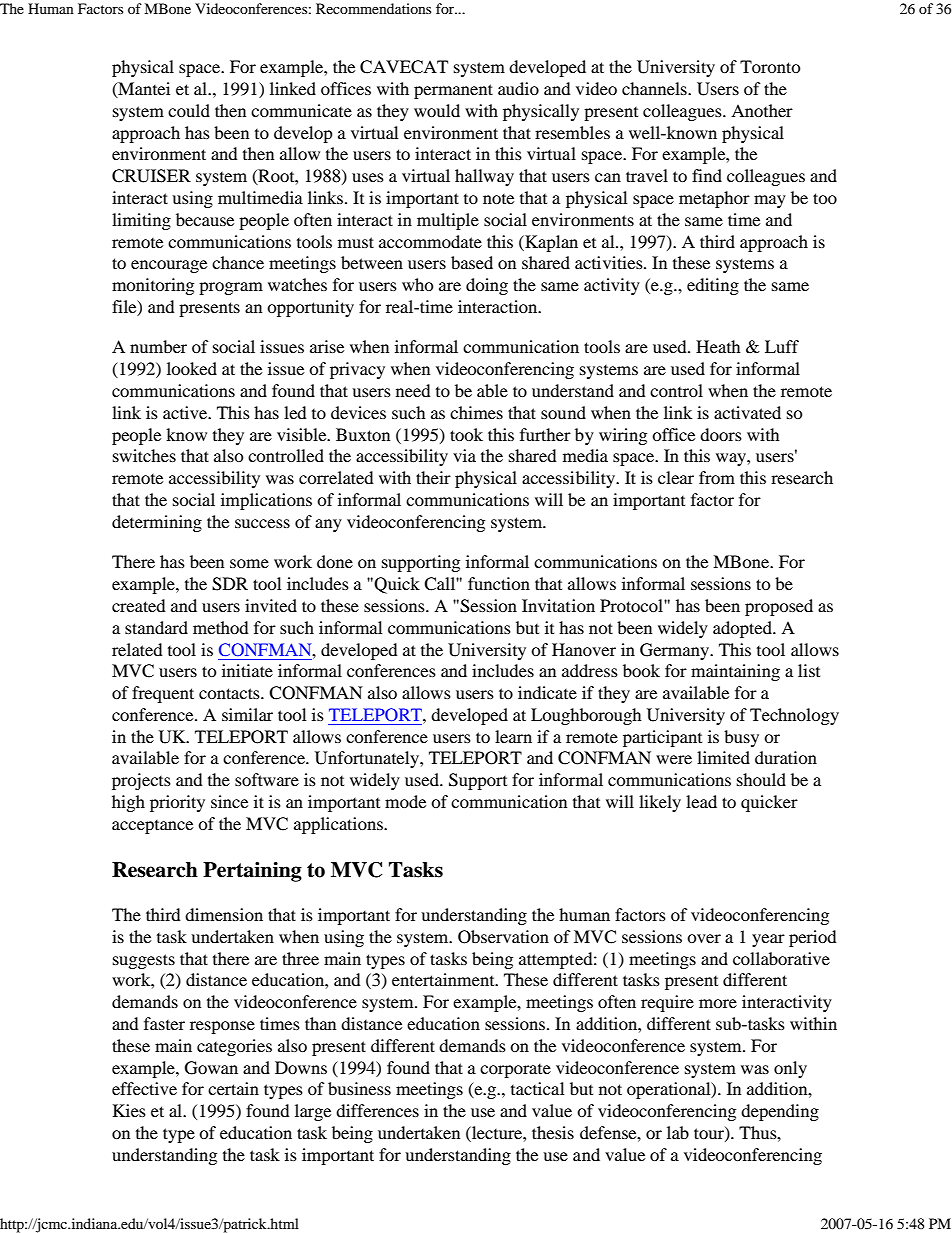 The image size is (952, 1233). What do you see at coordinates (230, 584) in the page?
I see `SDR` at bounding box center [230, 584].
